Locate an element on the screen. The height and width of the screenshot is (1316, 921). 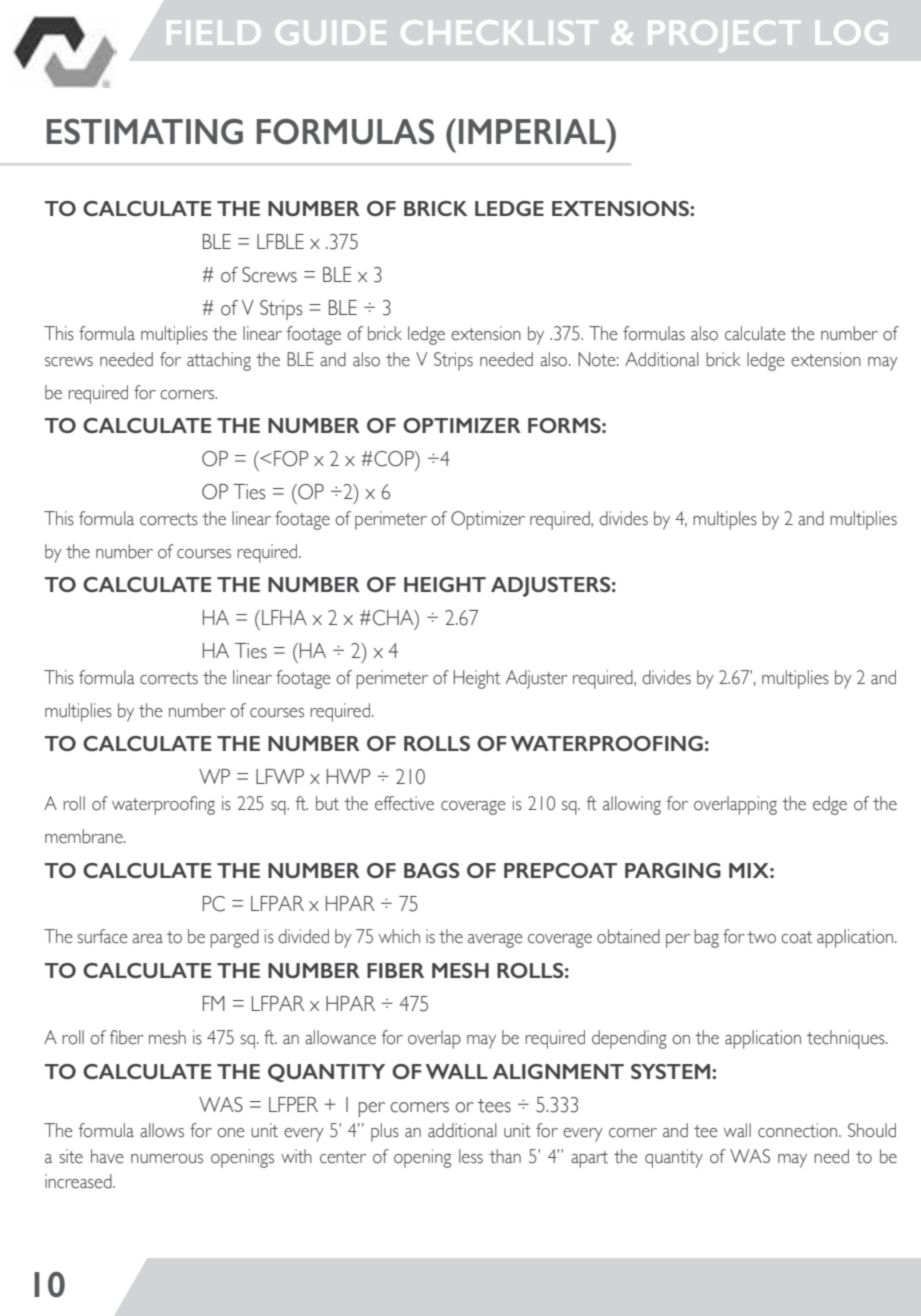
ESTIMATING is located at coordinates (145, 132).
